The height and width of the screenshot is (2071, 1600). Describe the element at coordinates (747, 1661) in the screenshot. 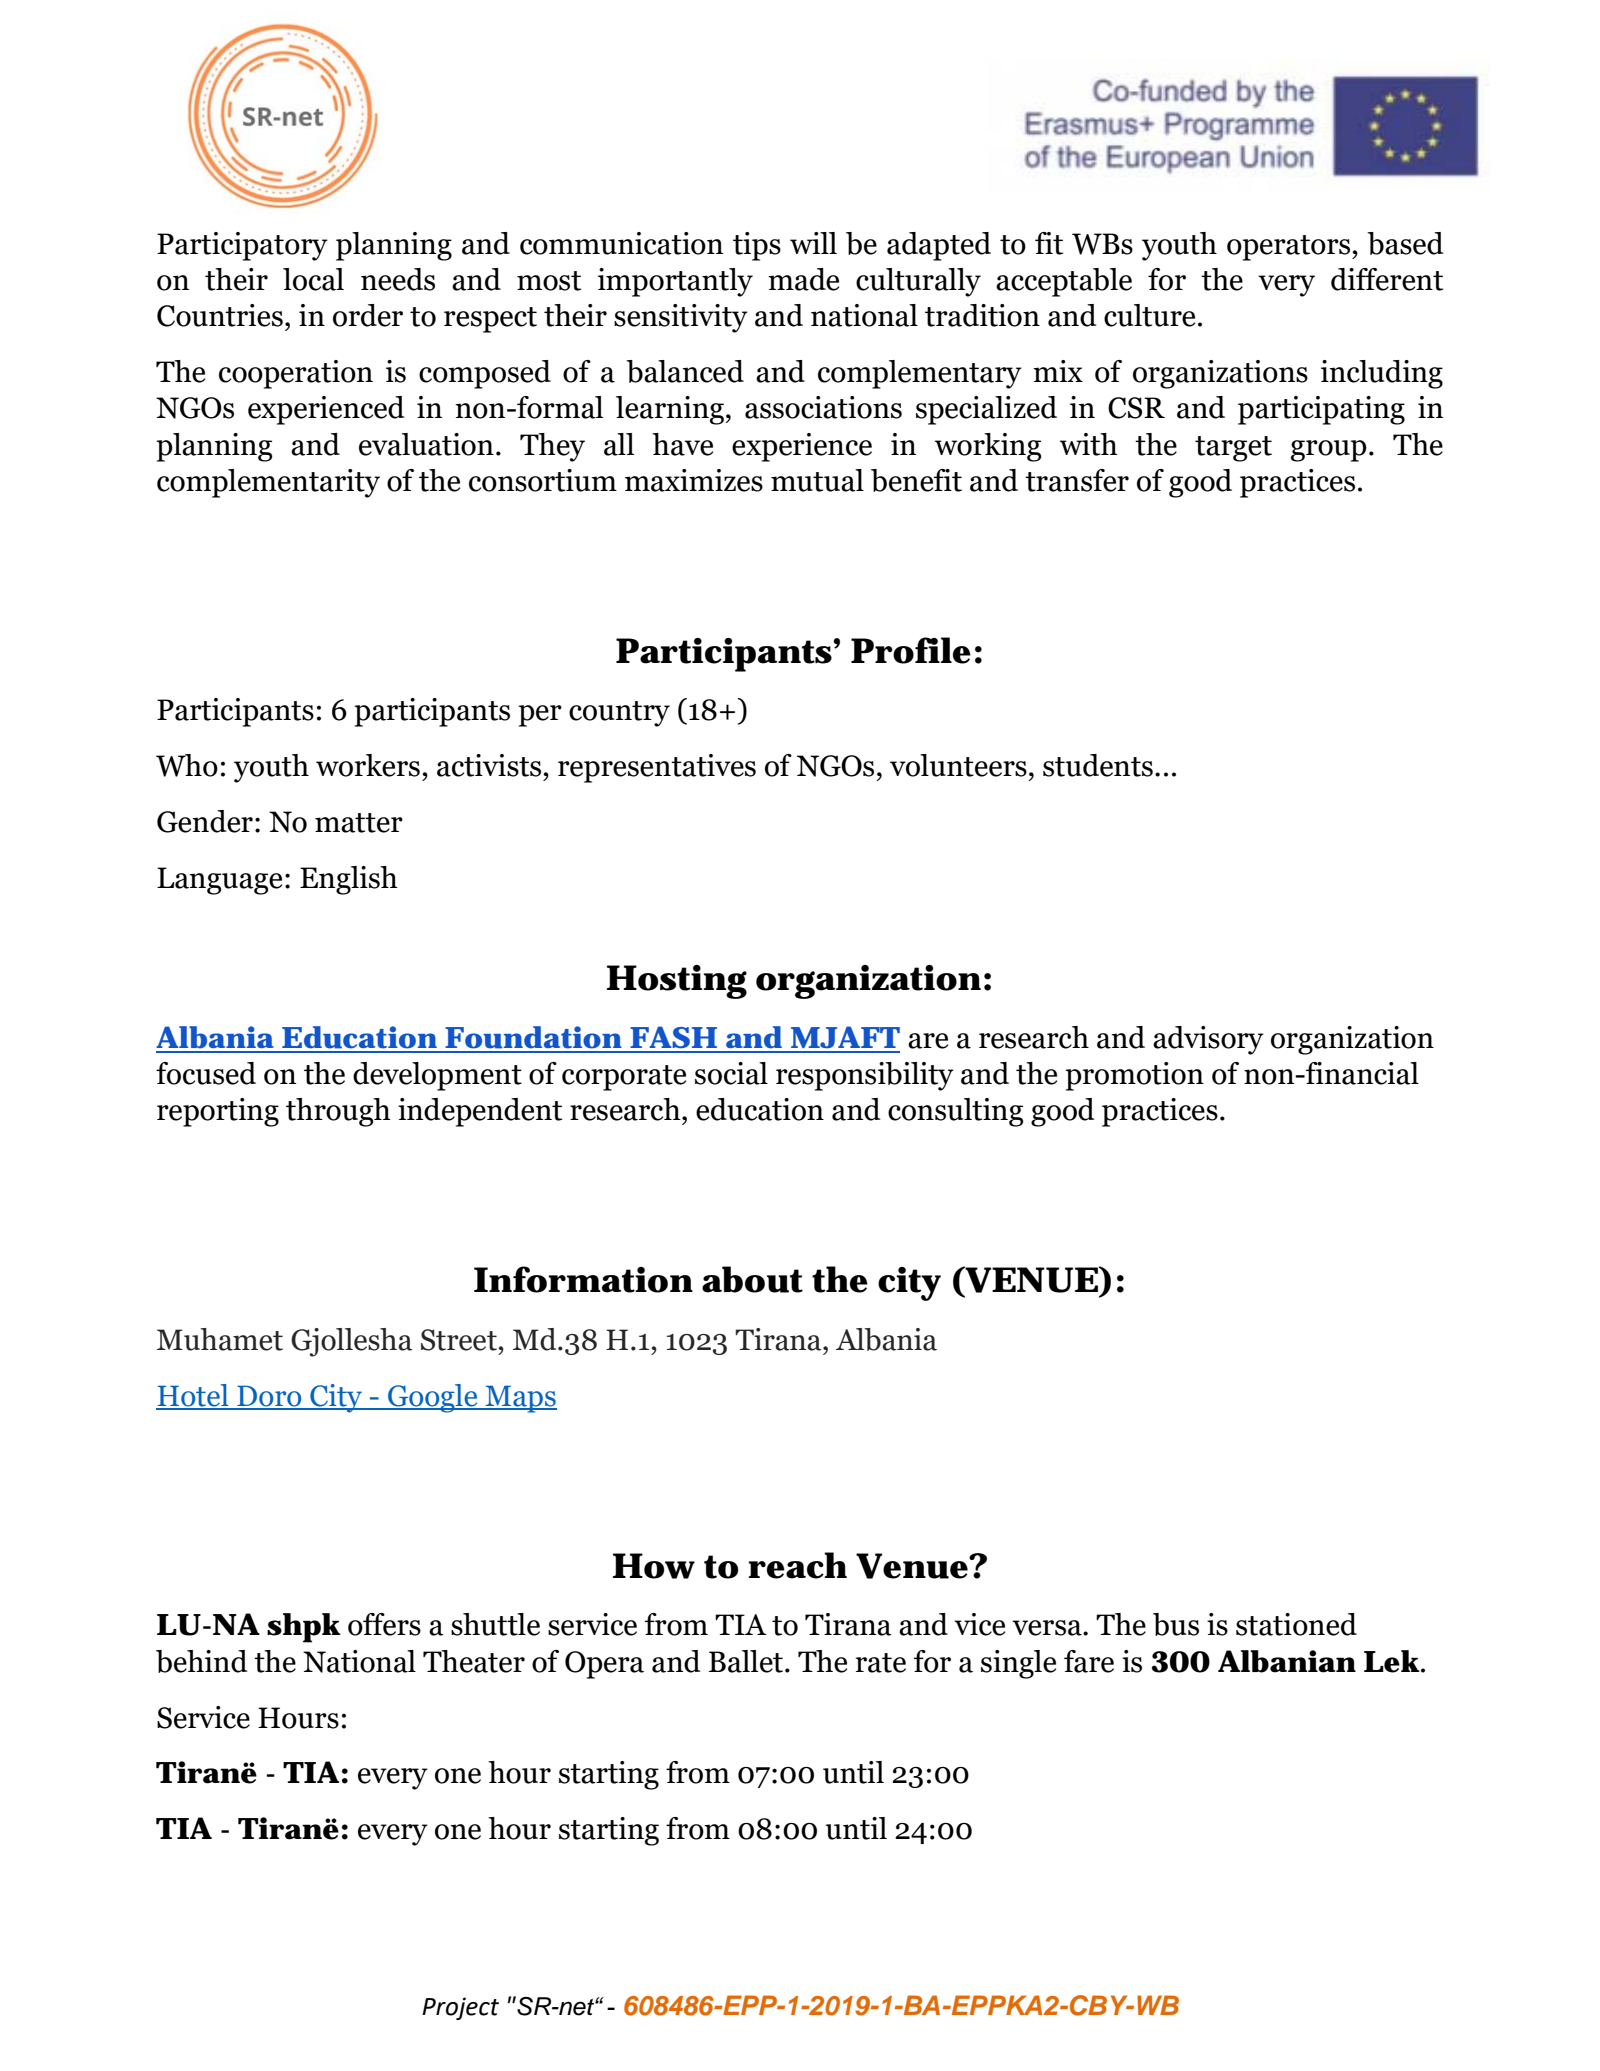

I see `Ballet` at that location.
